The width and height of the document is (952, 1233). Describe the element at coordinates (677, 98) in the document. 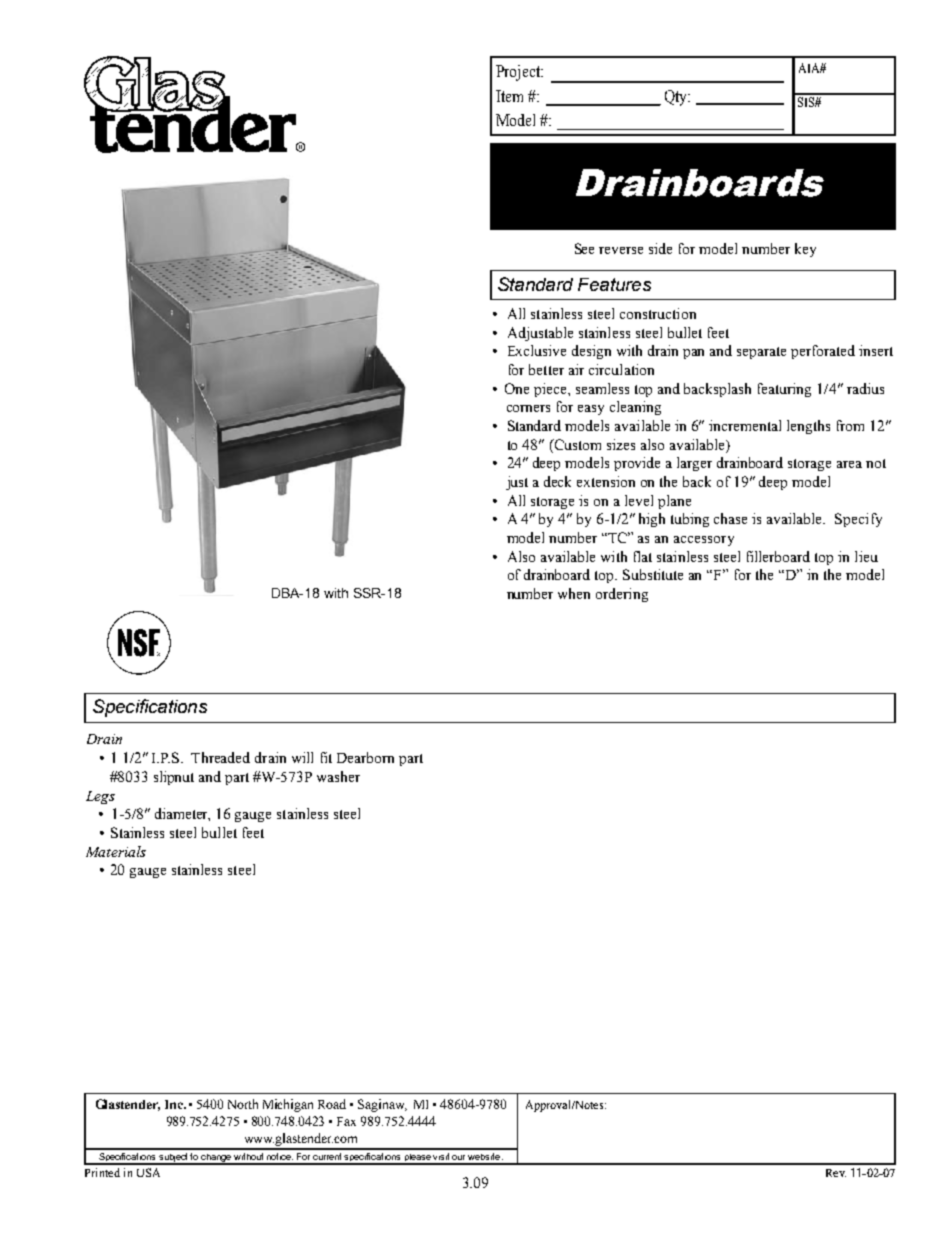

I see `Qty` at that location.
